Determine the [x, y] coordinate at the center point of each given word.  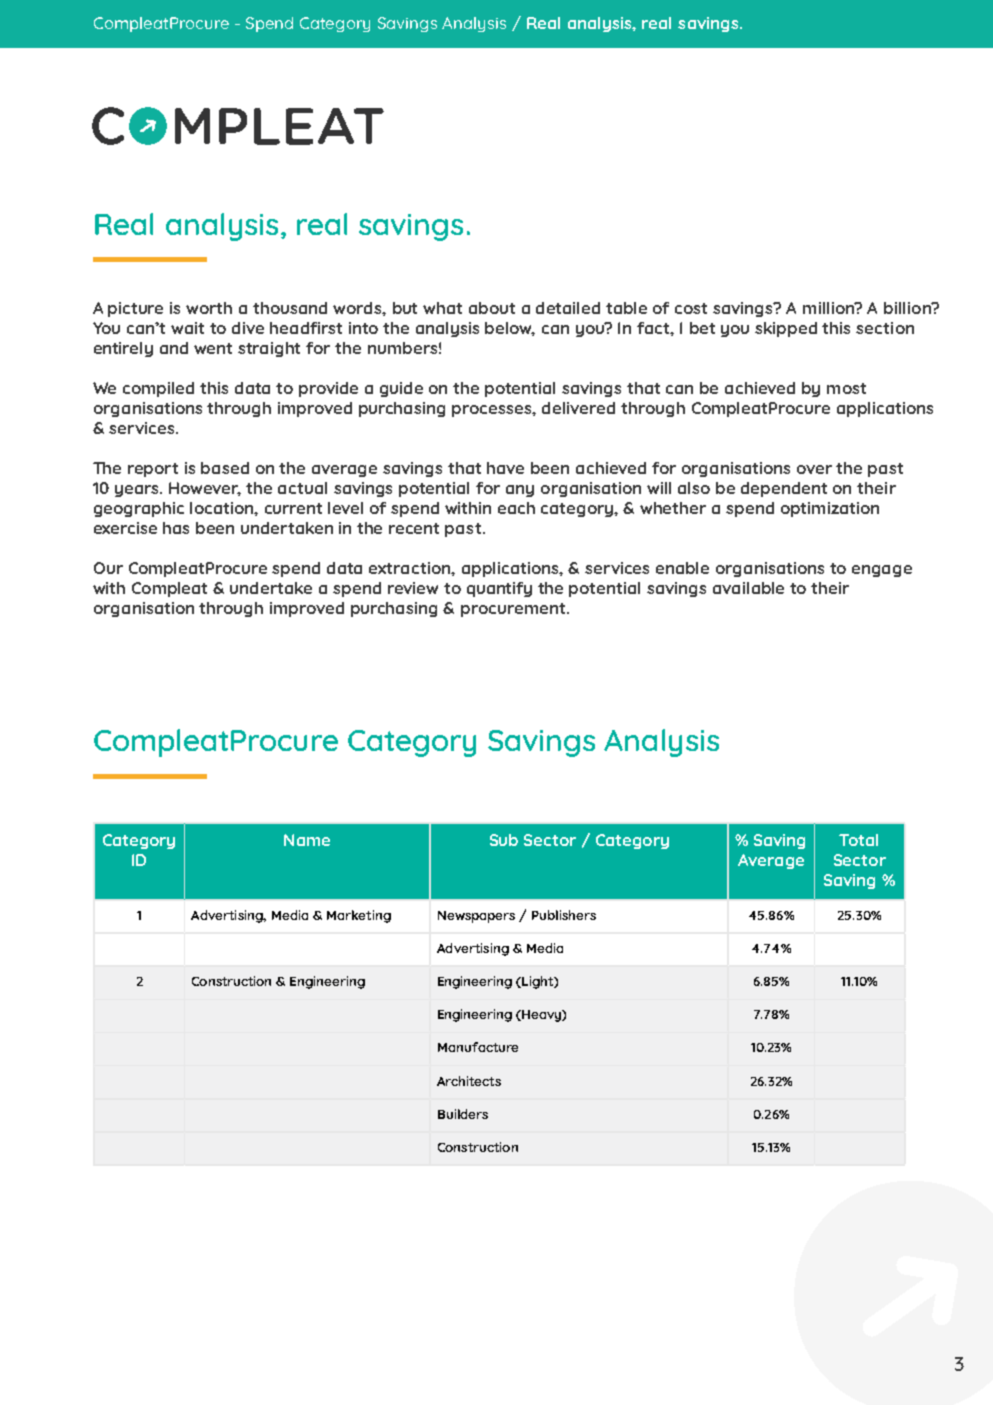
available [748, 588]
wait [187, 328]
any [520, 491]
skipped [786, 329]
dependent [784, 489]
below [510, 329]
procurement [514, 610]
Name [307, 840]
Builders [463, 1114]
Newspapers [476, 917]
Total [858, 840]
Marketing [359, 916]
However [205, 489]
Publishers [564, 915]
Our [108, 568]
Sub [504, 840]
